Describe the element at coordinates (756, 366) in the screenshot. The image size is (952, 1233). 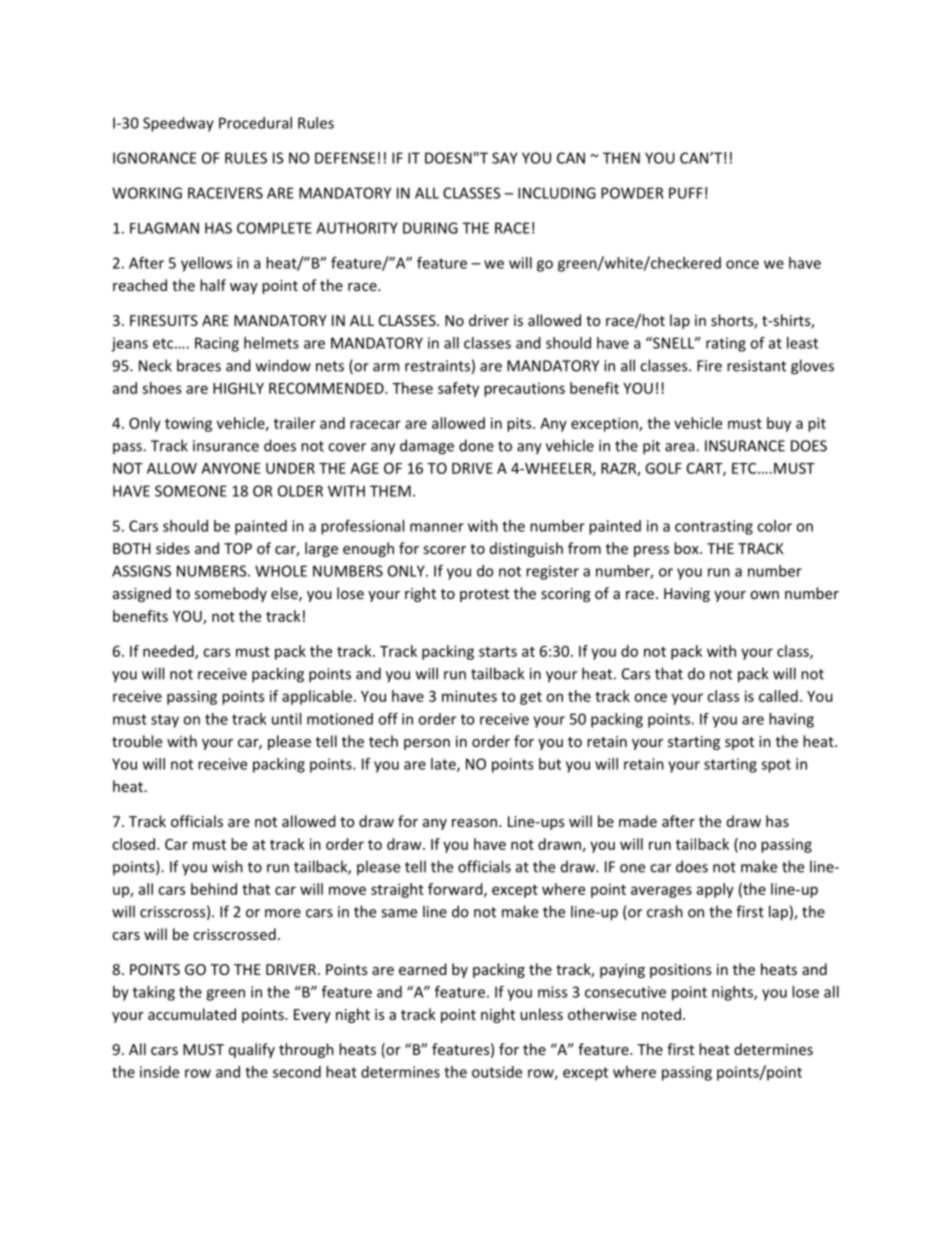
I see `resistant` at that location.
